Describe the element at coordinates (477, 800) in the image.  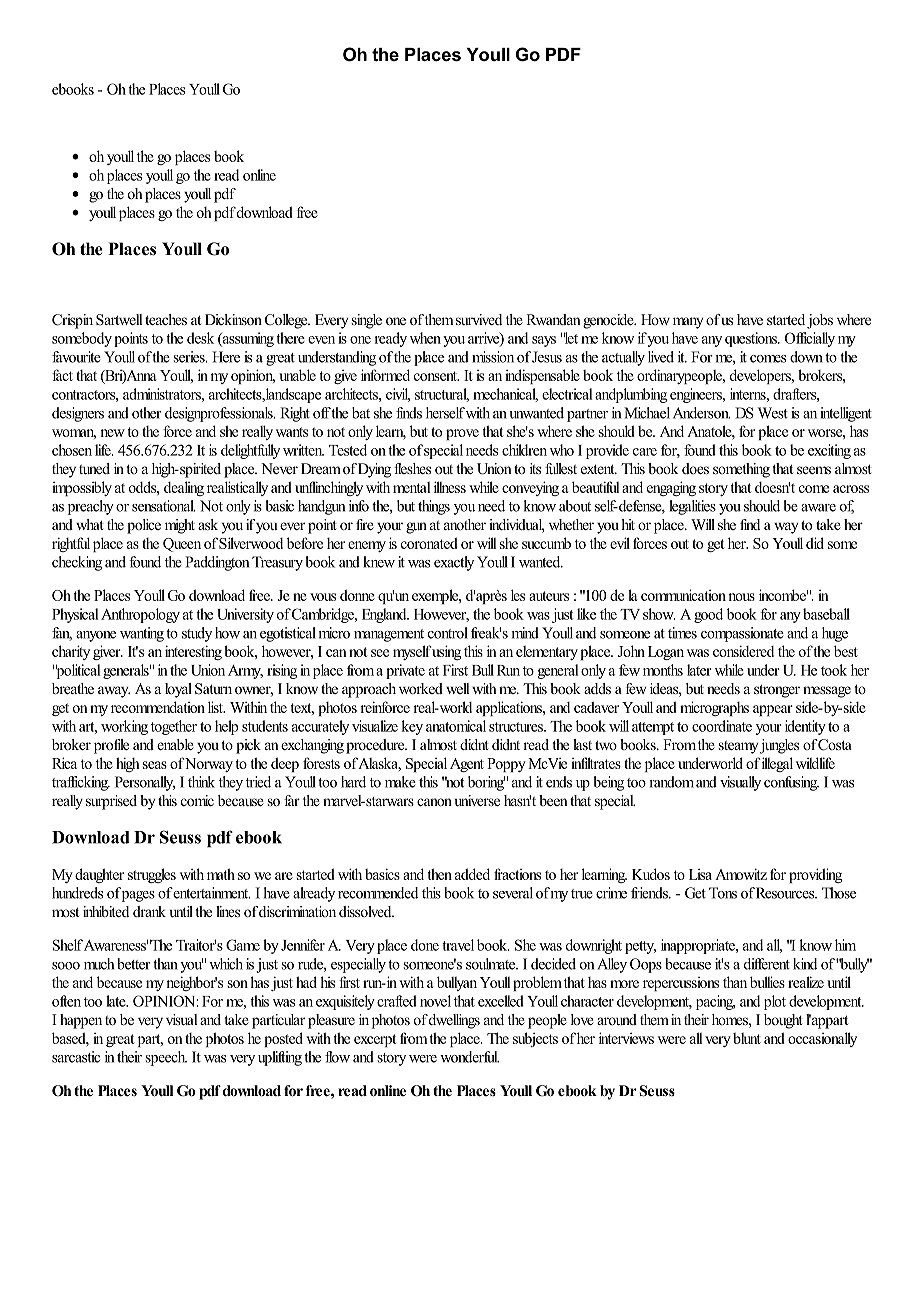
I see `universe` at that location.
